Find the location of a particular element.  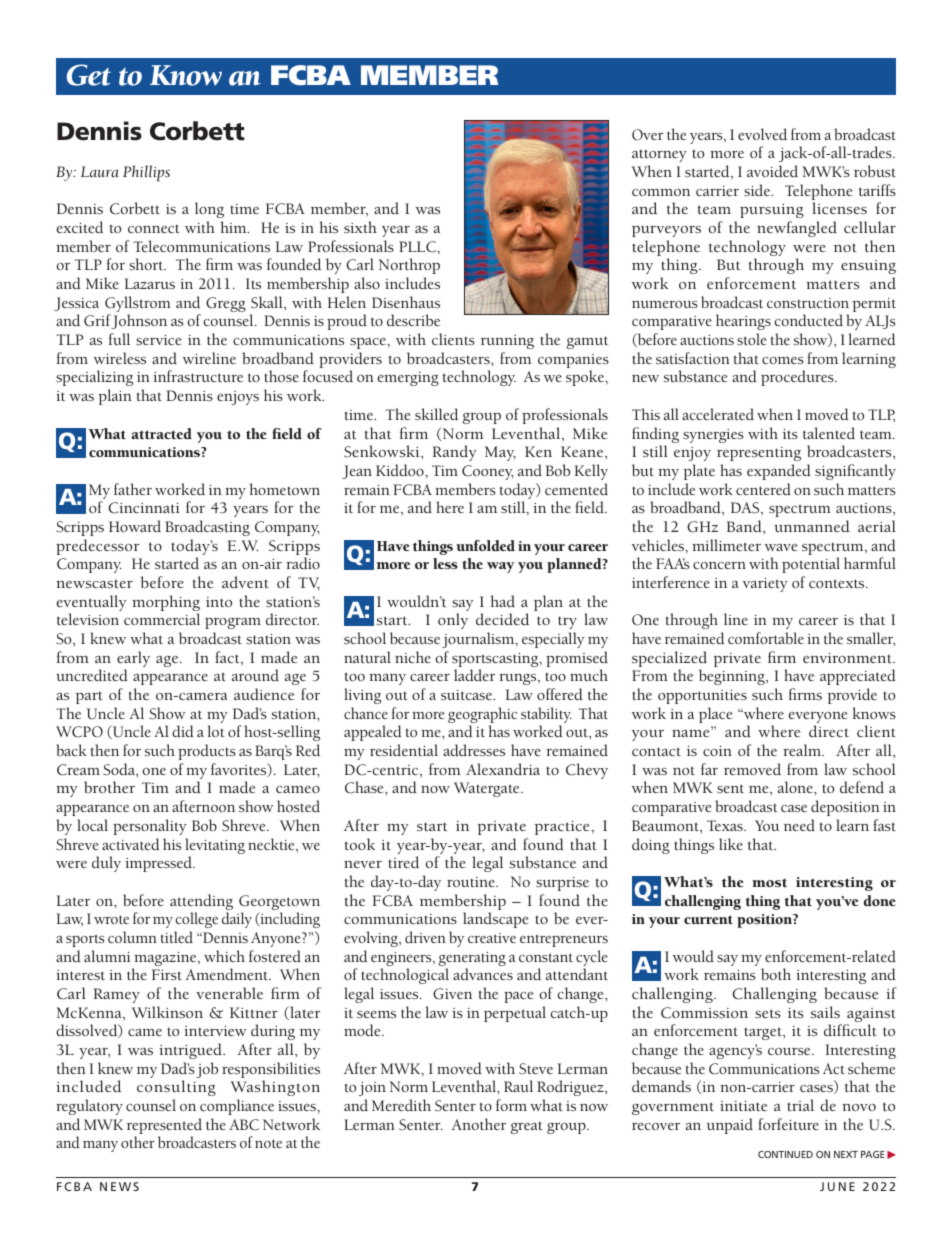

ABC is located at coordinates (244, 1125).
